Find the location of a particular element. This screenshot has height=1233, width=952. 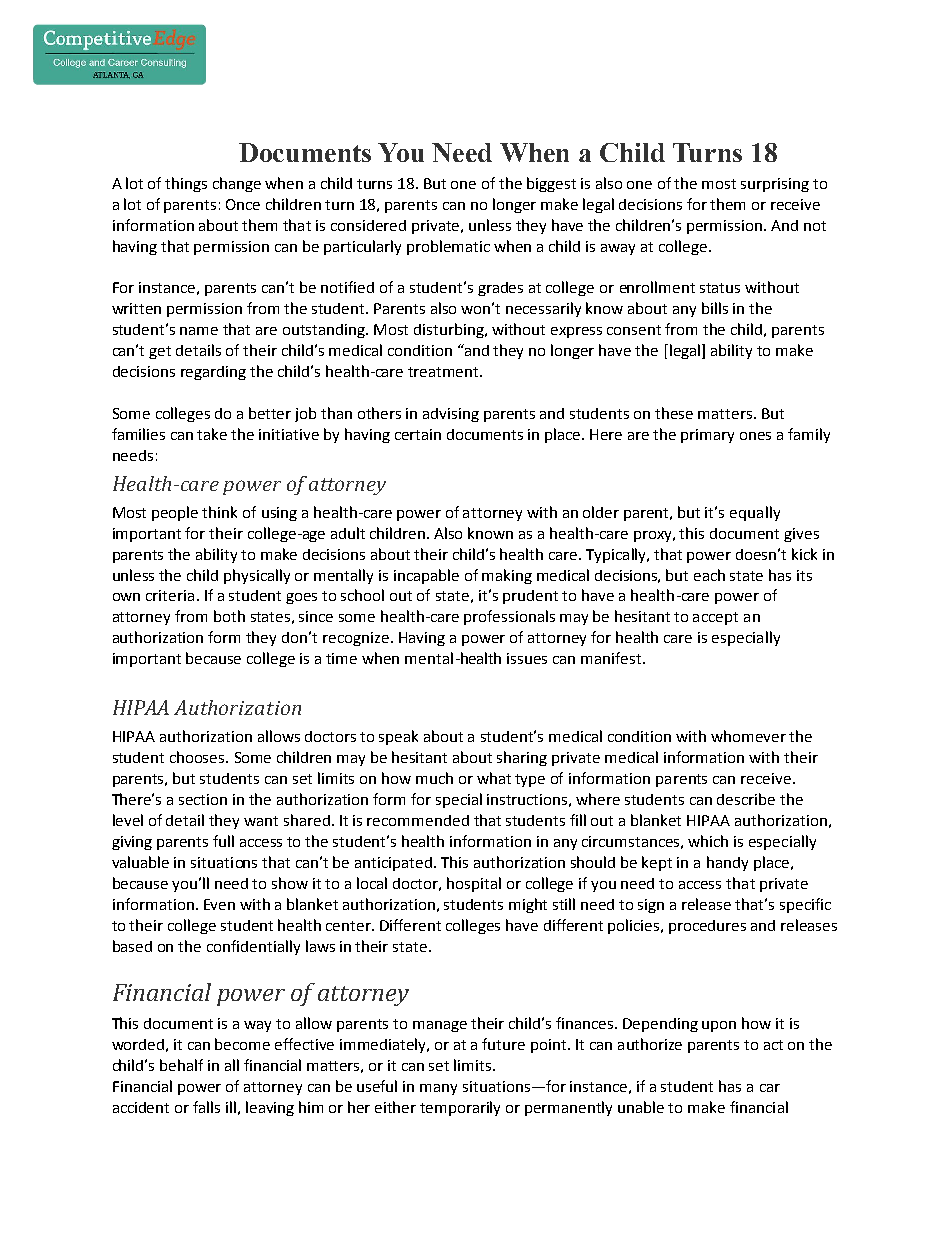

Once is located at coordinates (243, 204).
